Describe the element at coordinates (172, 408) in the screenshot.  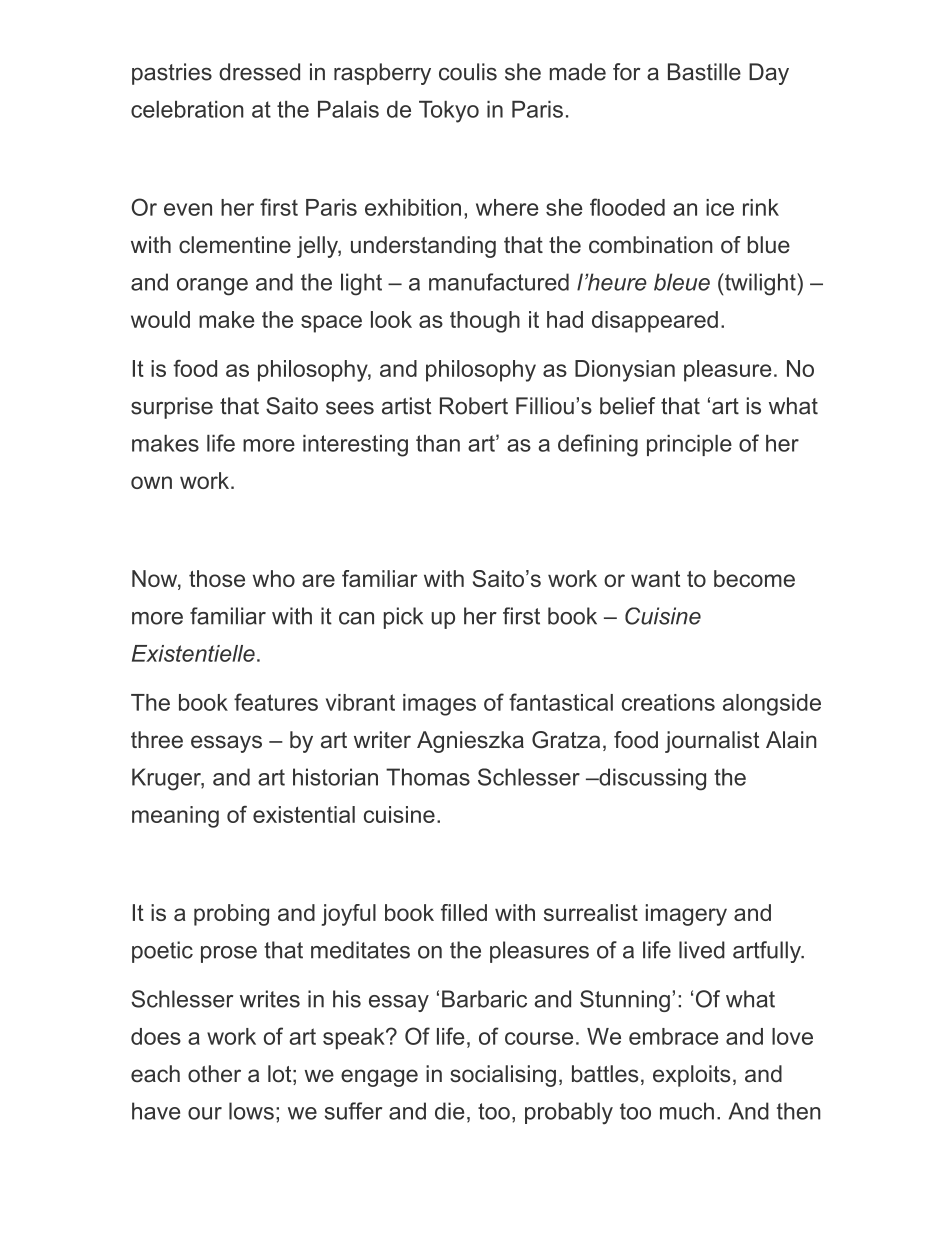
I see `surprise` at that location.
